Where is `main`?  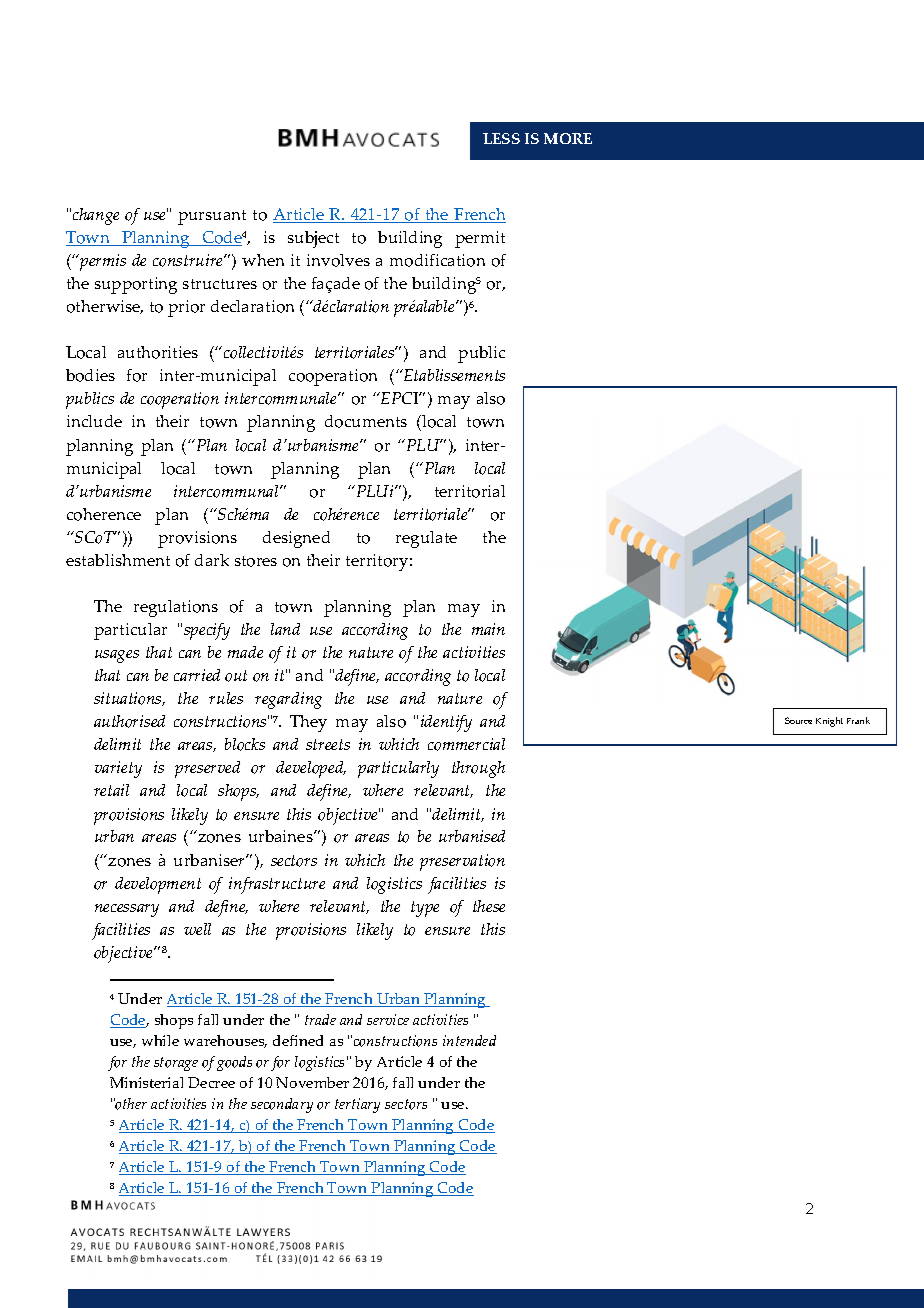 main is located at coordinates (488, 629).
